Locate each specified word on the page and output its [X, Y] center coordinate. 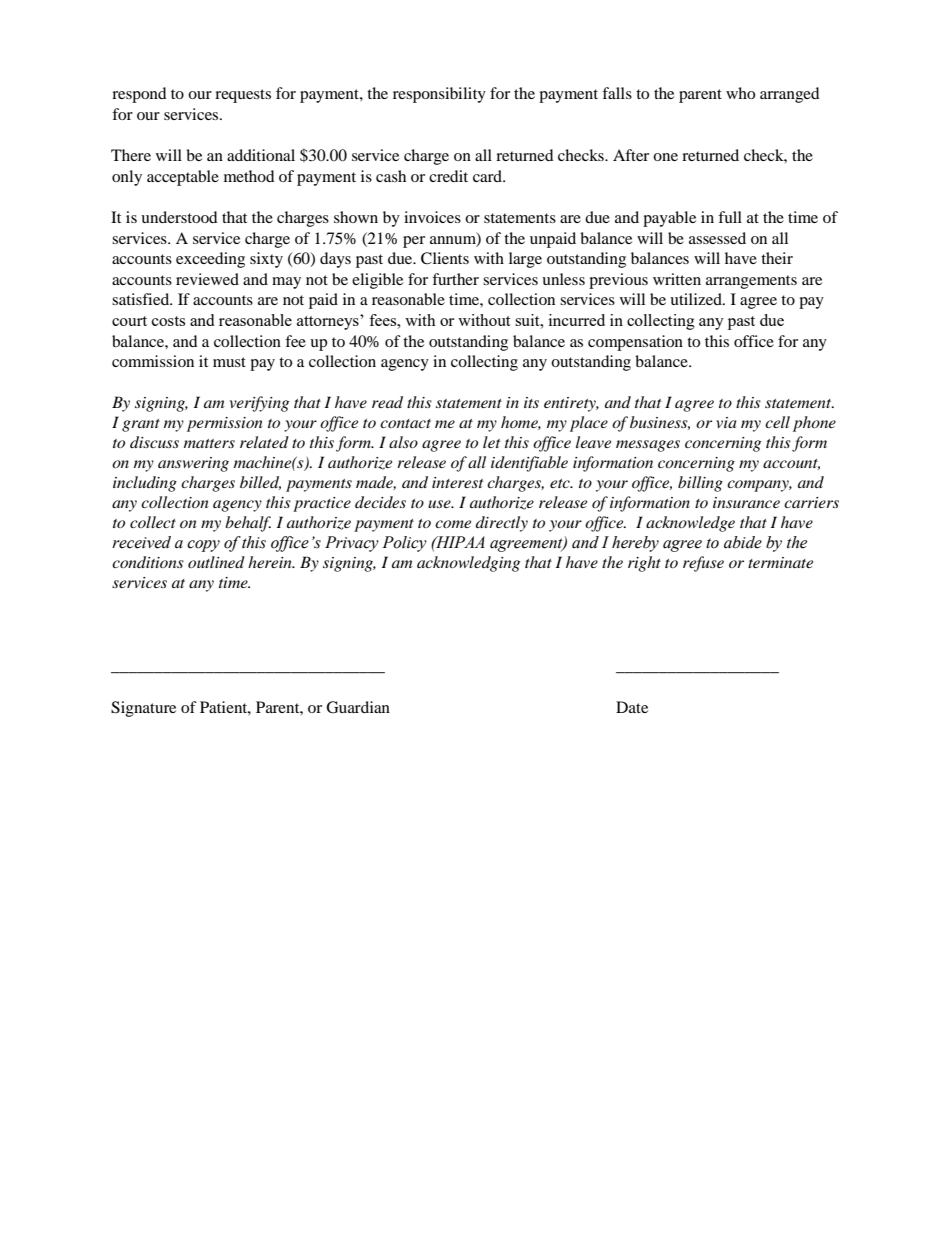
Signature [143, 709]
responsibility [439, 95]
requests [243, 96]
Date [632, 707]
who [740, 93]
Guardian [358, 707]
